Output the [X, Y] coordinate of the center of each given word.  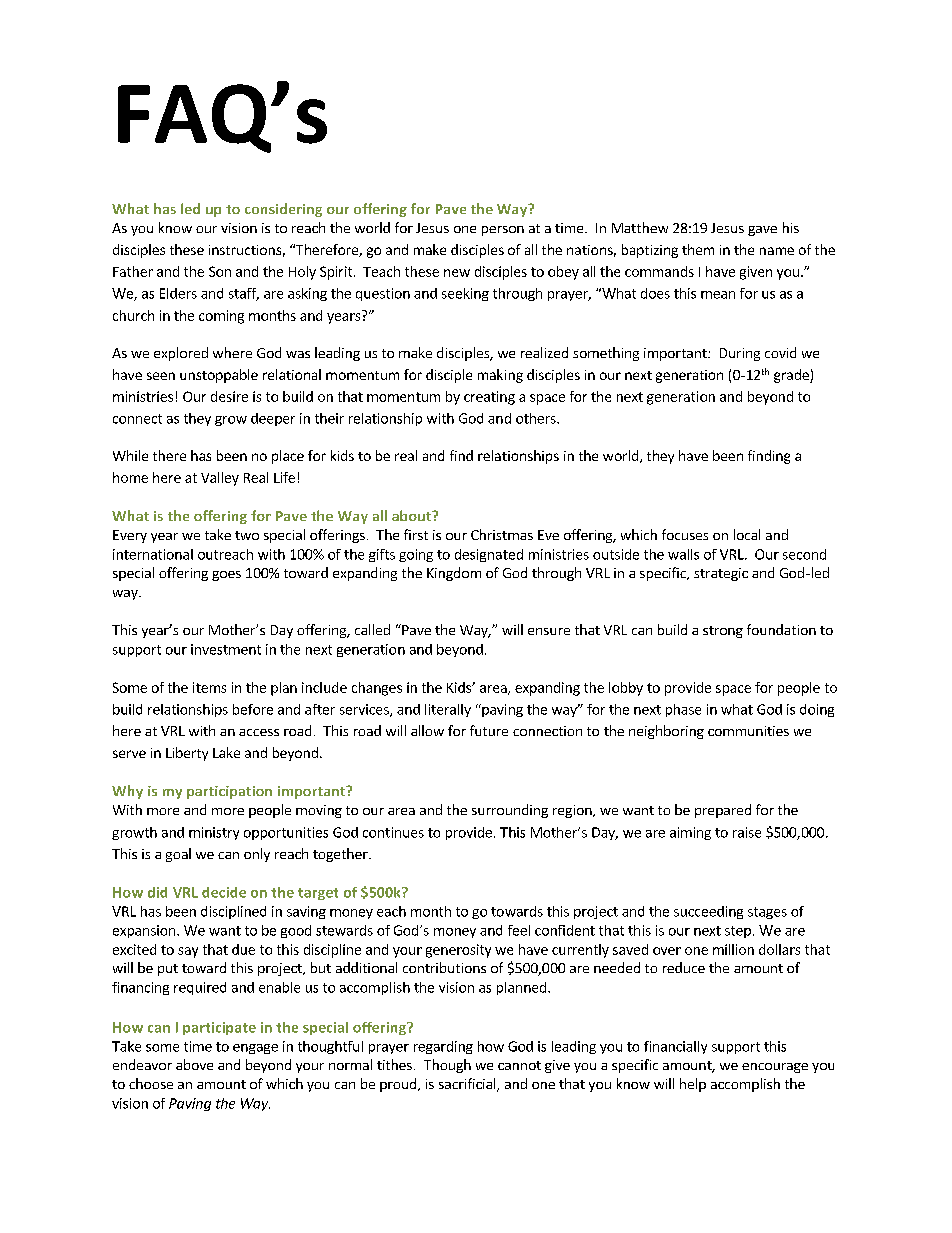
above [194, 1064]
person [503, 231]
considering [283, 210]
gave [762, 231]
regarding [443, 1047]
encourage [775, 1068]
